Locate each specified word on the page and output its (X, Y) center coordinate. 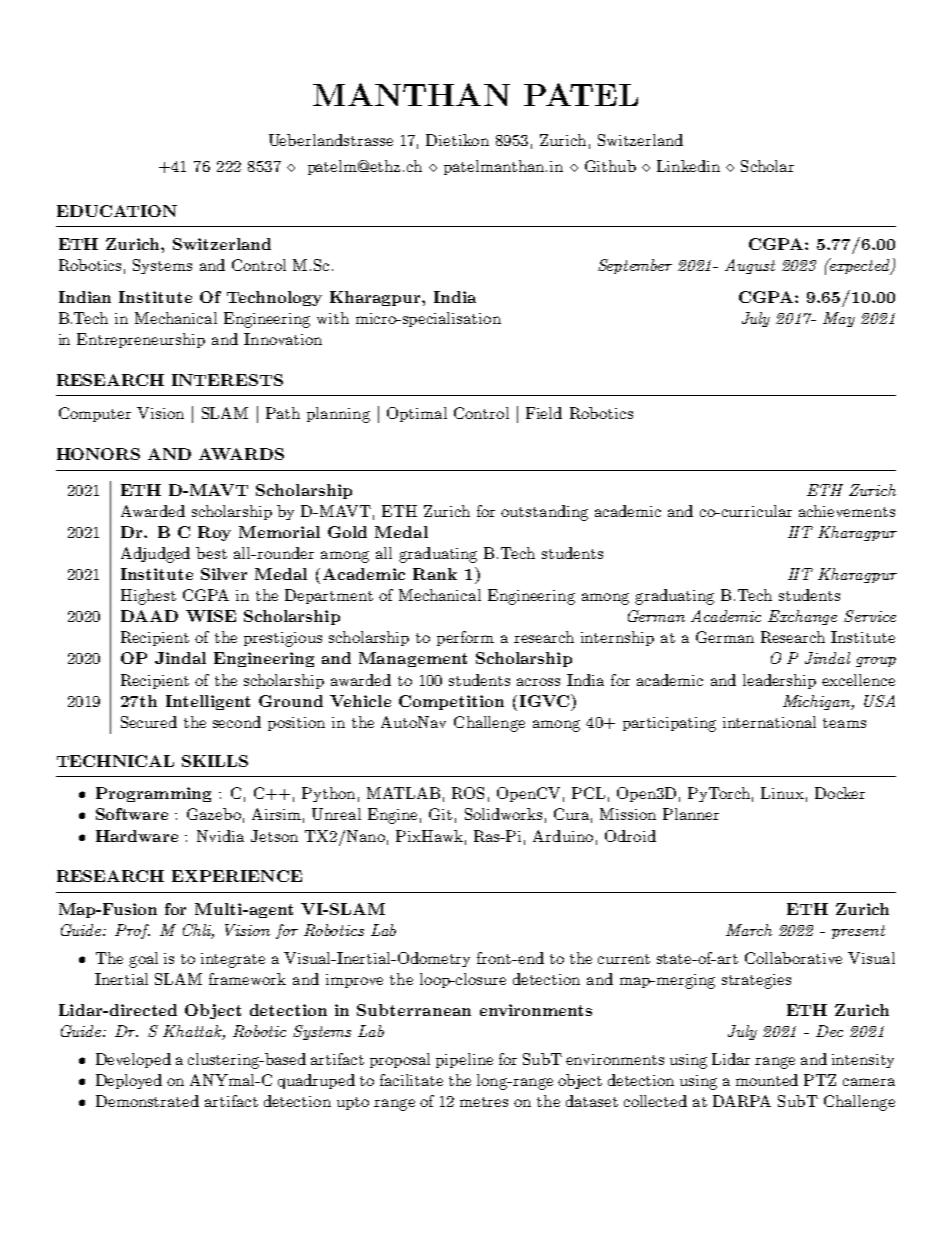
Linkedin (688, 166)
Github (610, 166)
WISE (211, 616)
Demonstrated (147, 1101)
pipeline (464, 1060)
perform (465, 638)
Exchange (802, 617)
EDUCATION (117, 211)
